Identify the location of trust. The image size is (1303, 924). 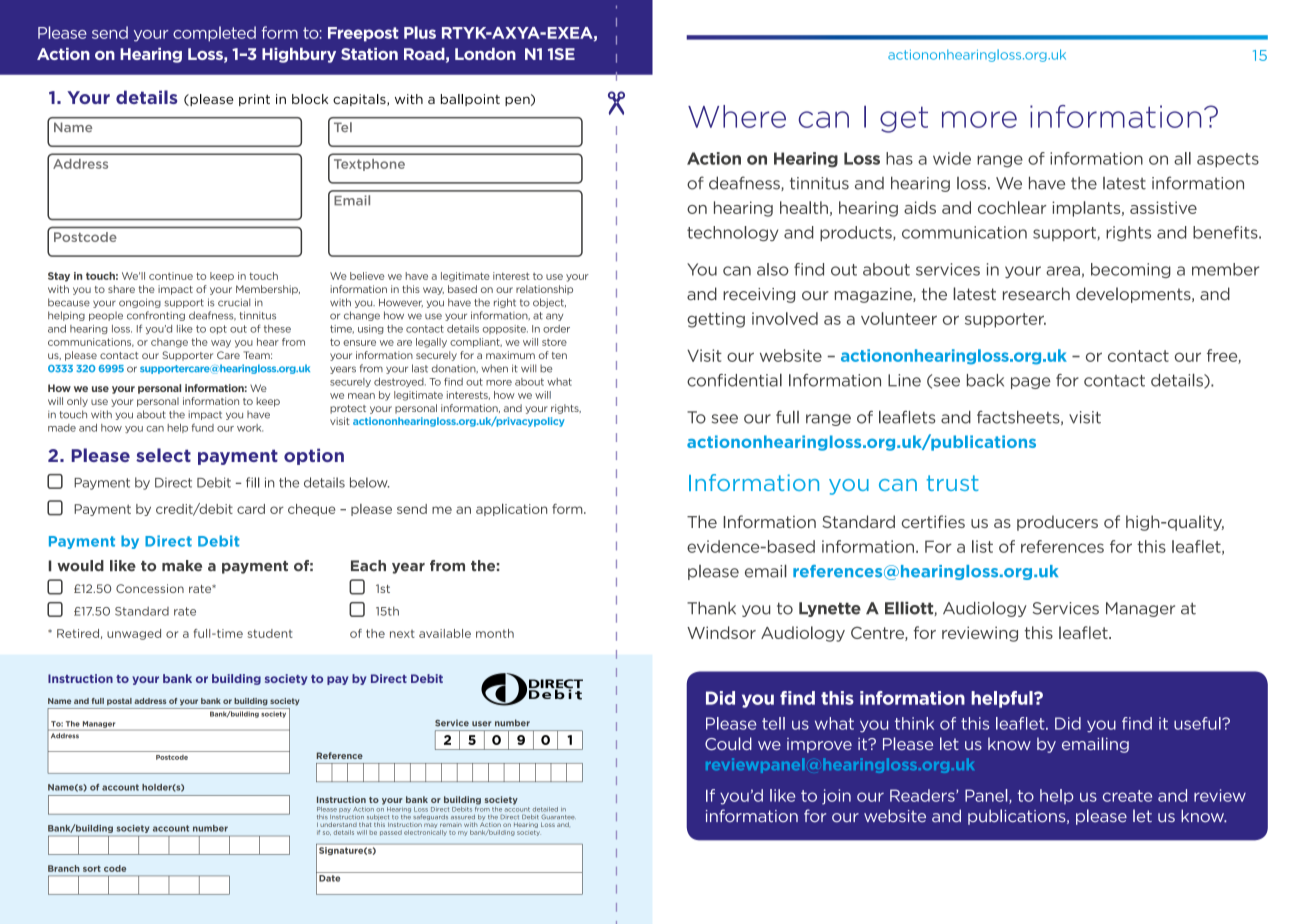
(953, 483).
